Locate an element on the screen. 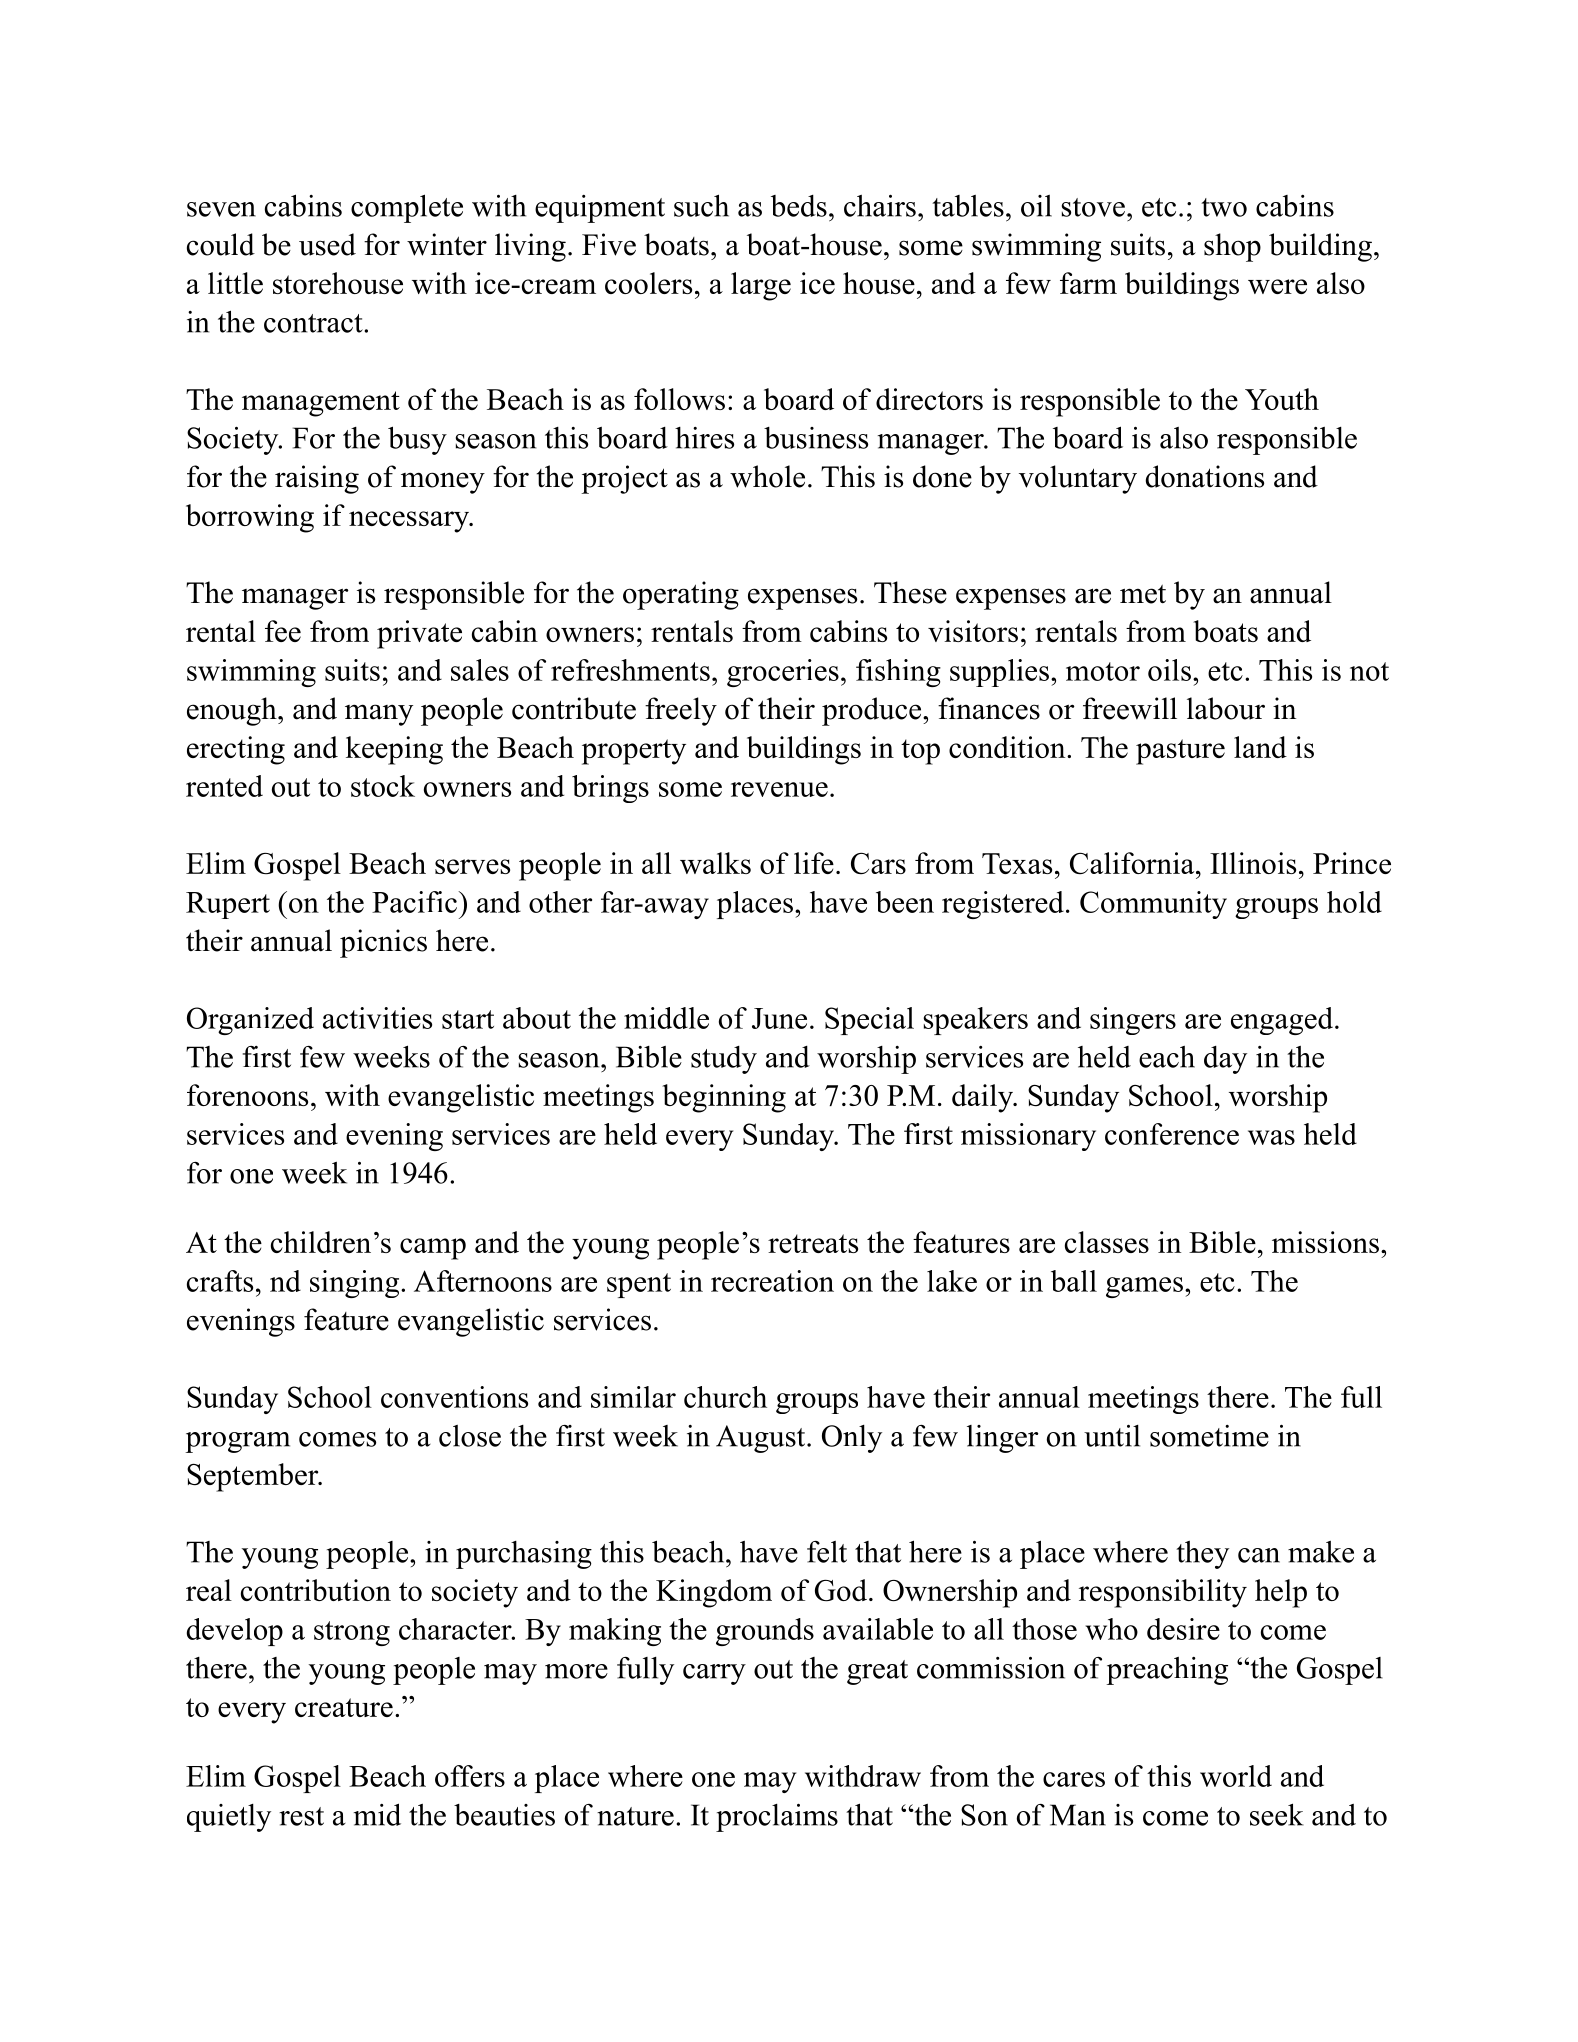 The image size is (1578, 2042). singing is located at coordinates (356, 1284).
